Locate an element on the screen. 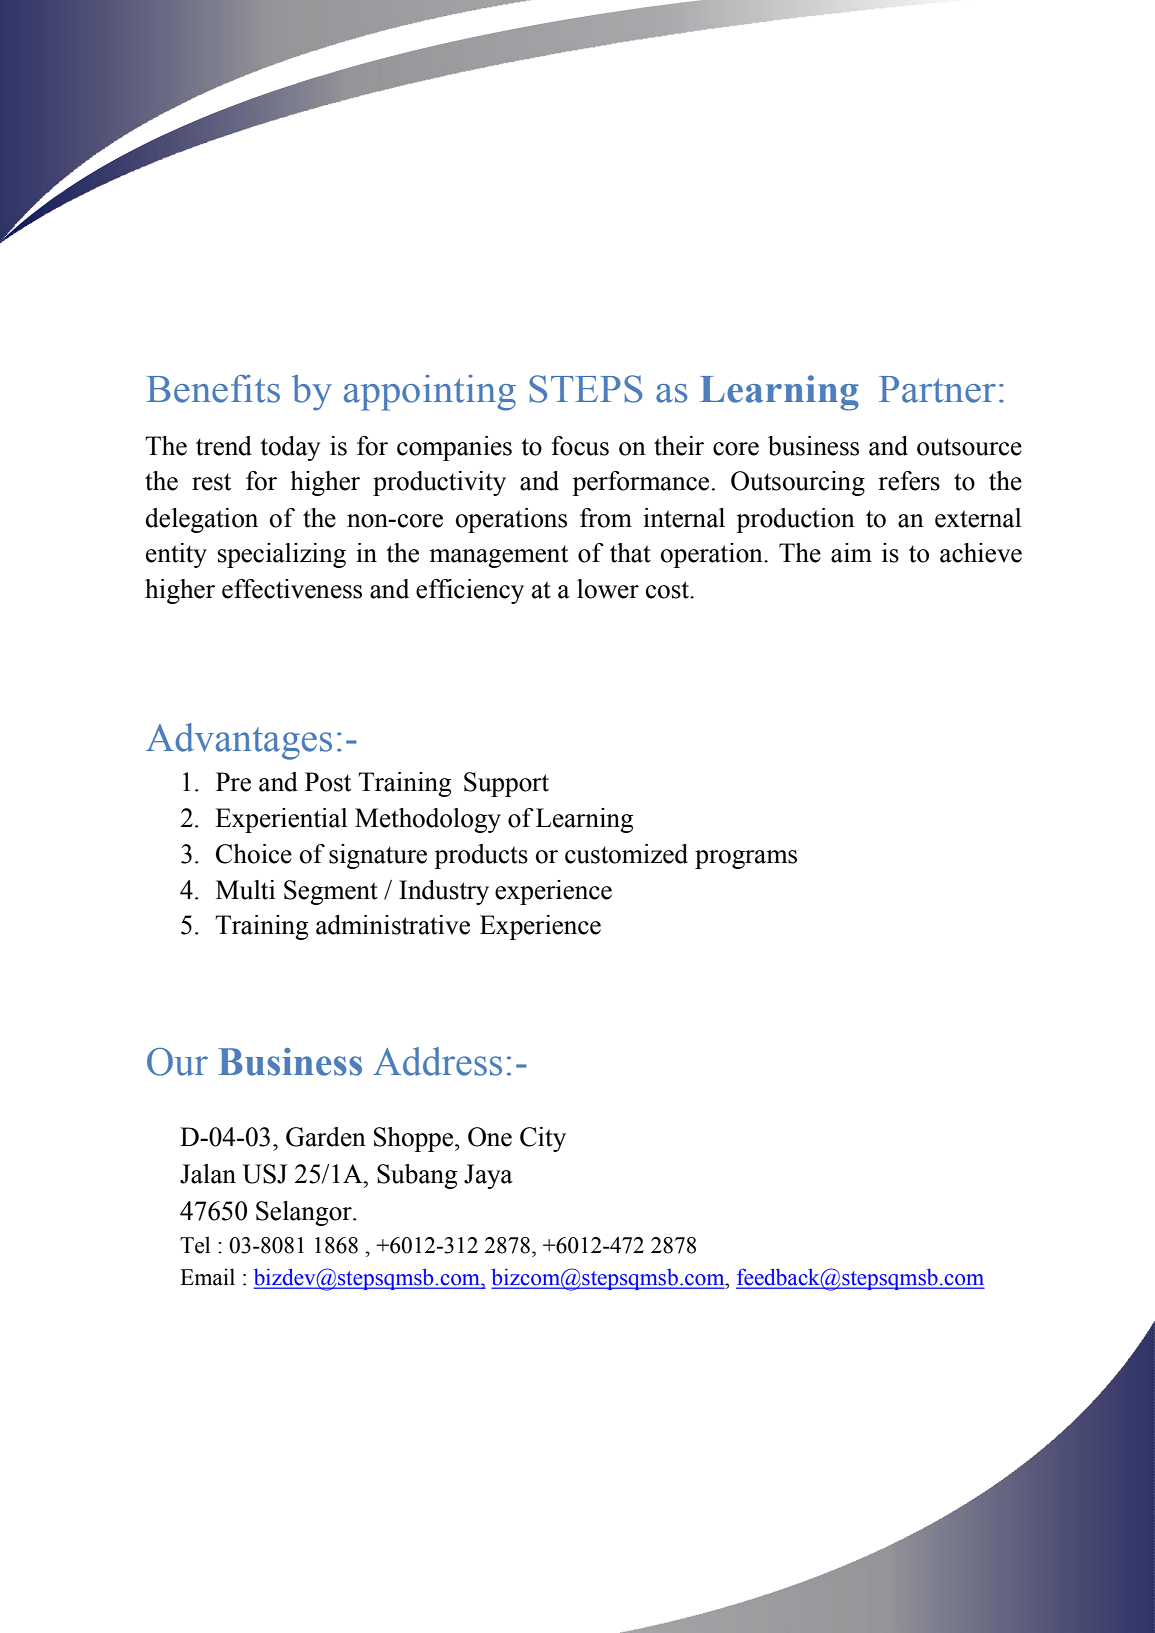 This screenshot has width=1155, height=1633. Jaya is located at coordinates (488, 1176).
